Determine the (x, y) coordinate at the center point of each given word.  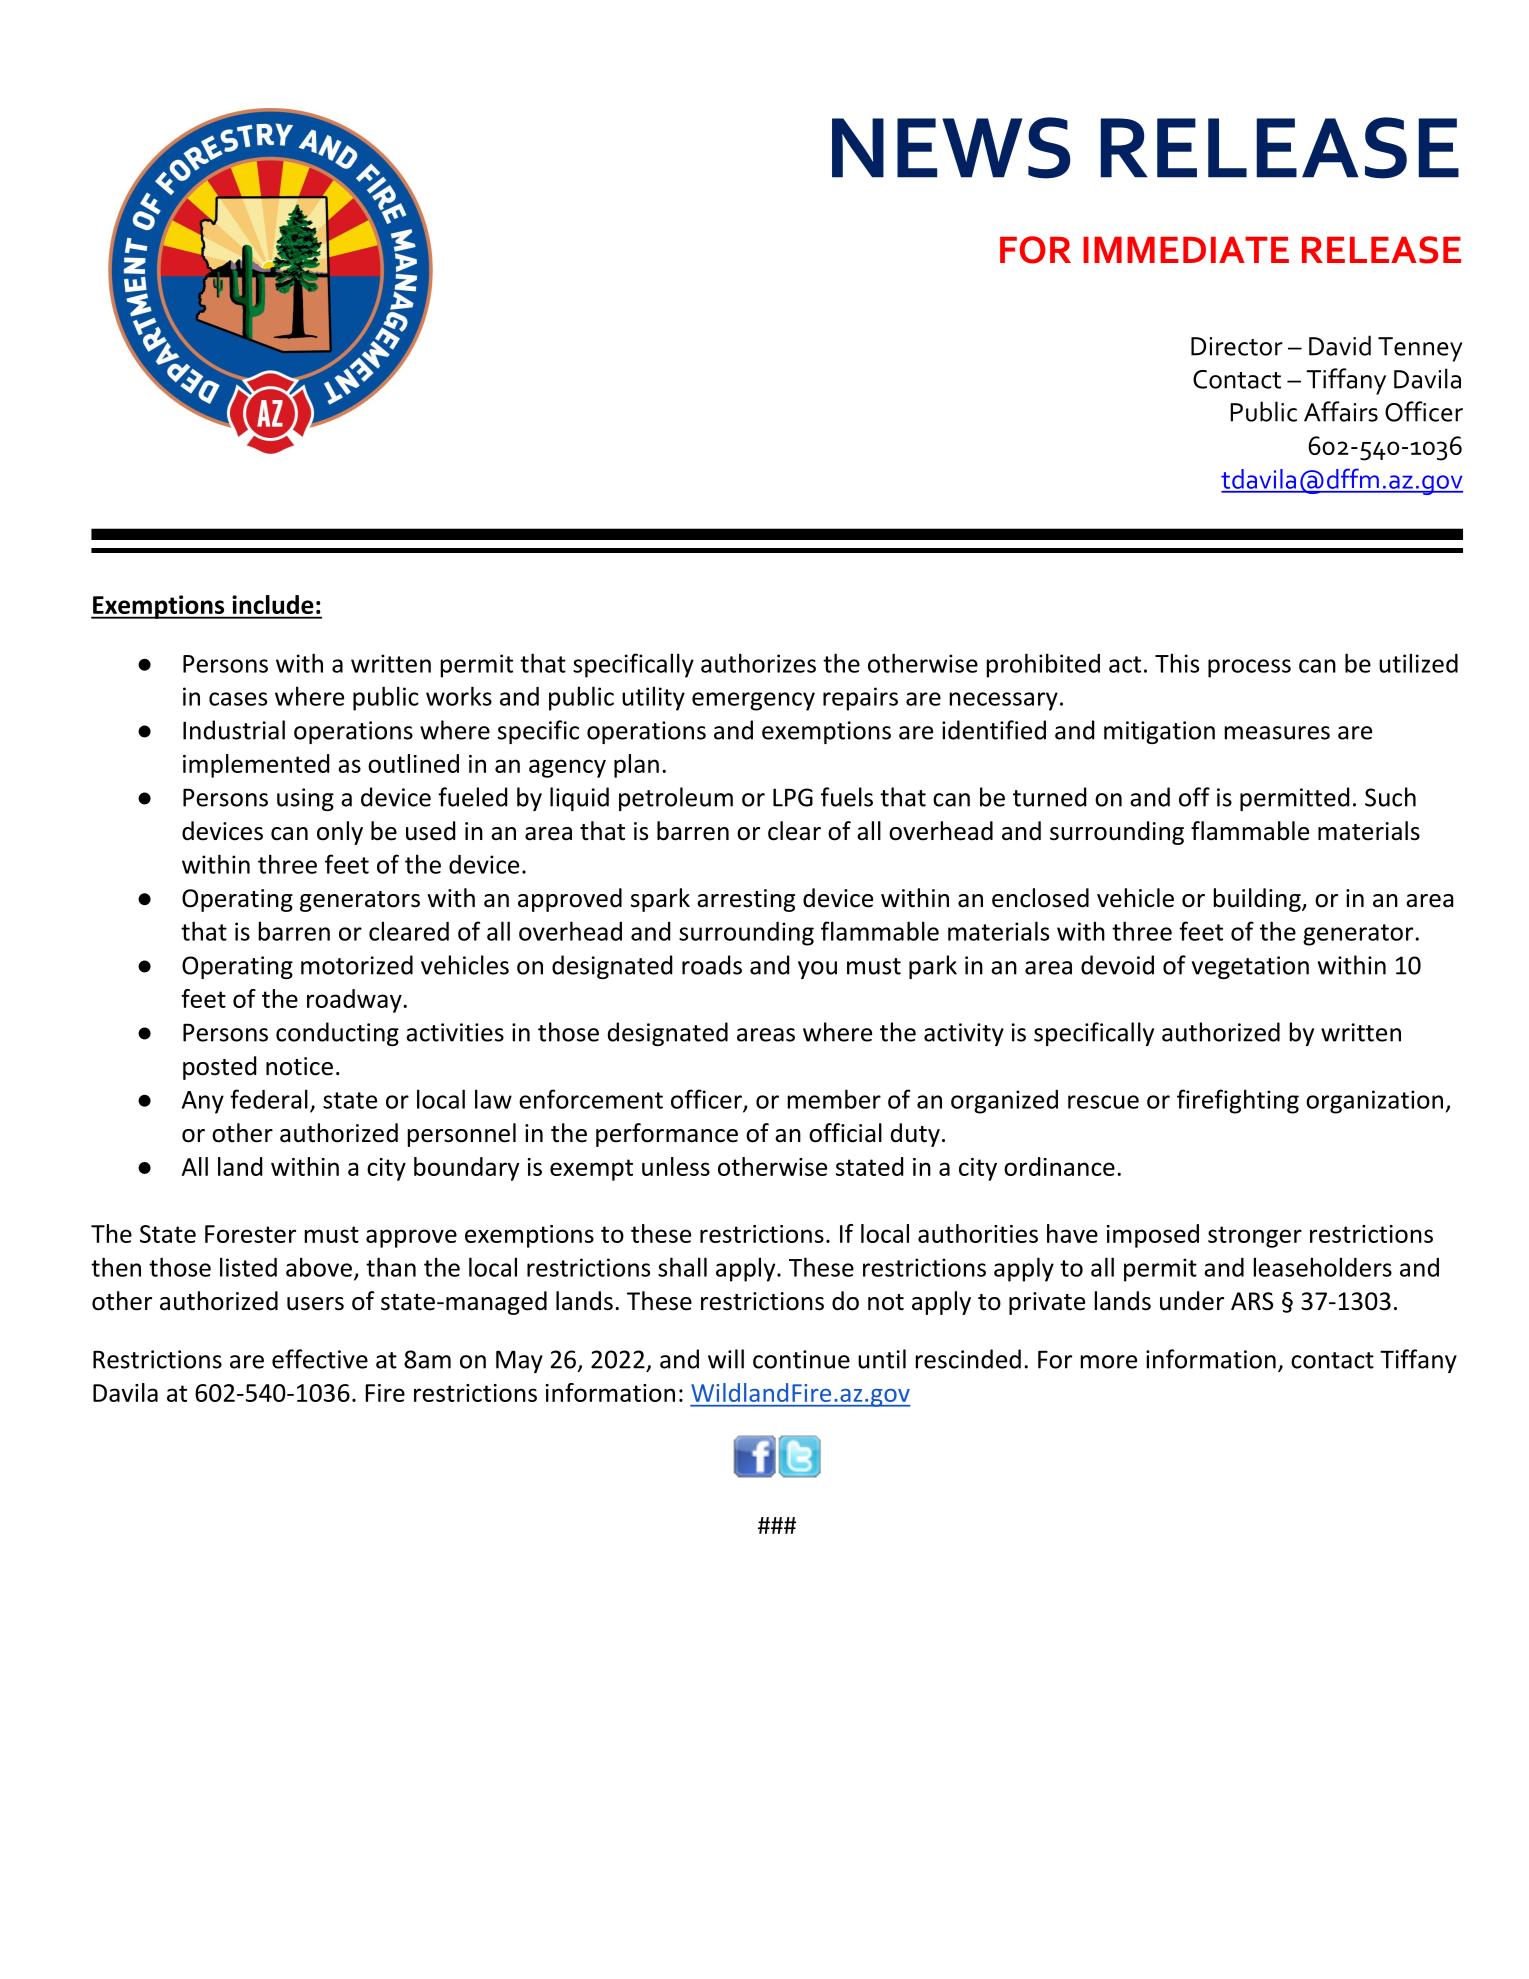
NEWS (951, 148)
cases (238, 699)
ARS (1252, 1301)
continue (801, 1359)
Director (1237, 346)
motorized (357, 965)
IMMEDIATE (1186, 250)
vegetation (1250, 967)
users (315, 1304)
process (1249, 668)
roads (712, 965)
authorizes (758, 663)
